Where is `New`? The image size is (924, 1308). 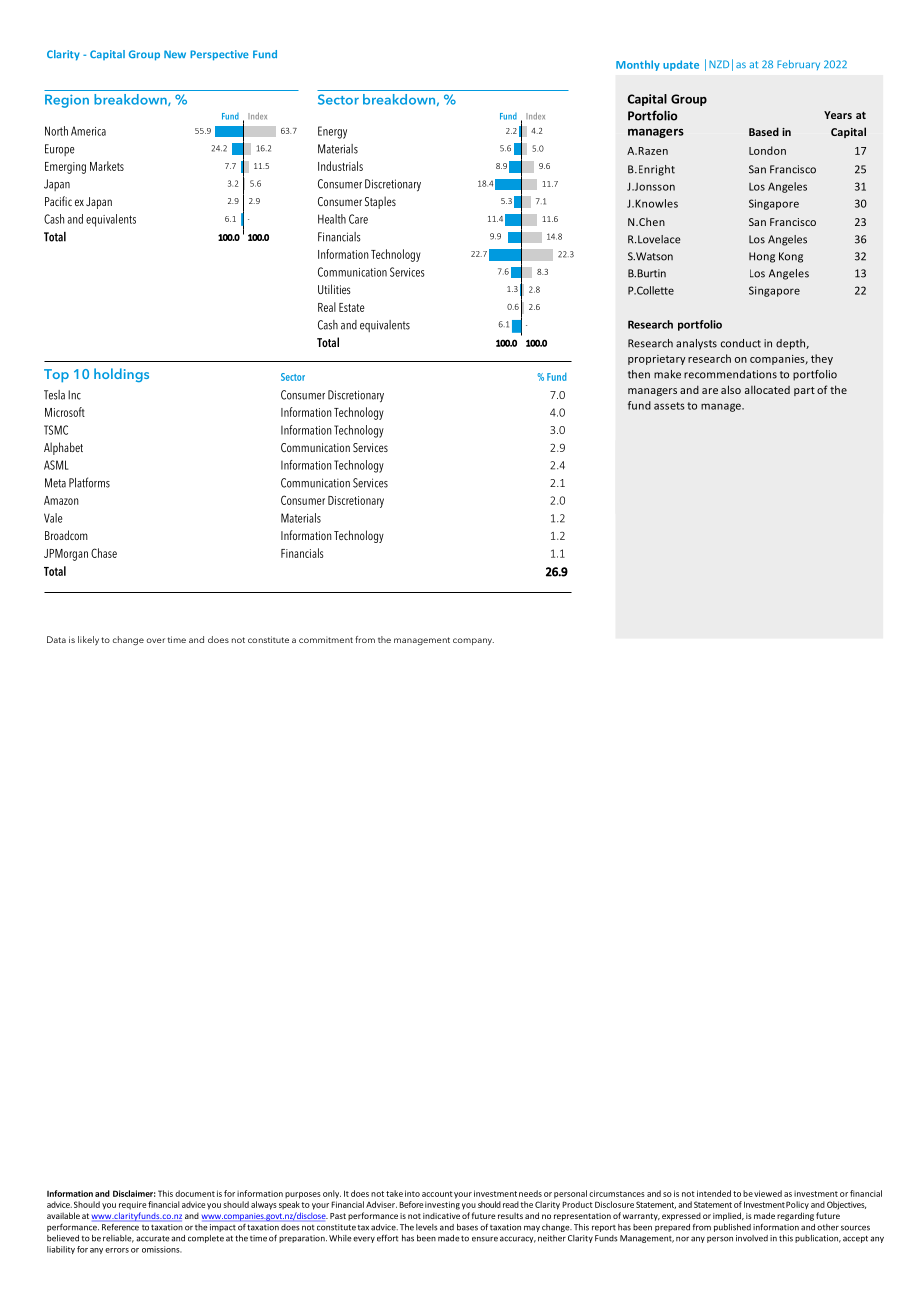 New is located at coordinates (175, 54).
